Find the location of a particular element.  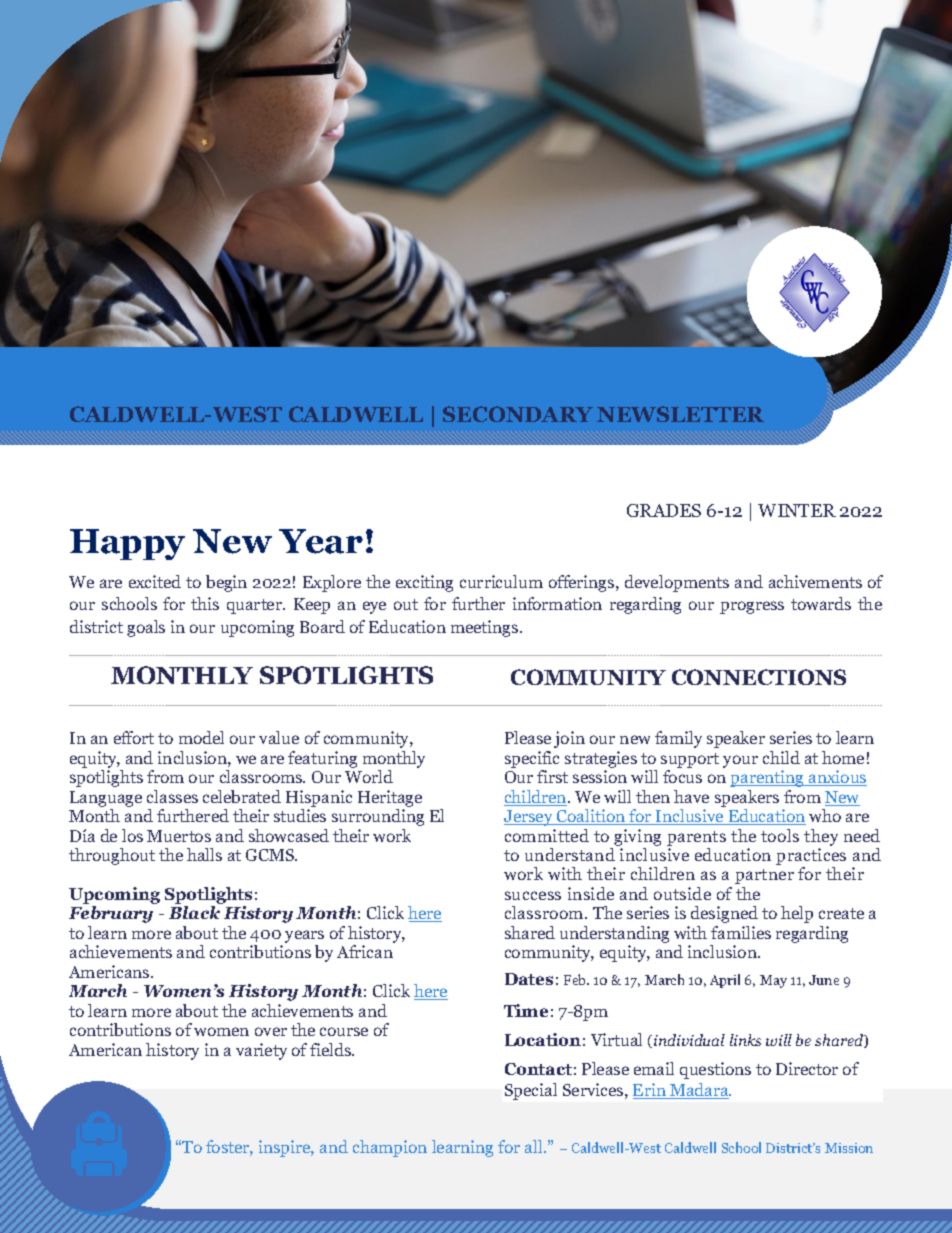

SECONDARY is located at coordinates (518, 414).
